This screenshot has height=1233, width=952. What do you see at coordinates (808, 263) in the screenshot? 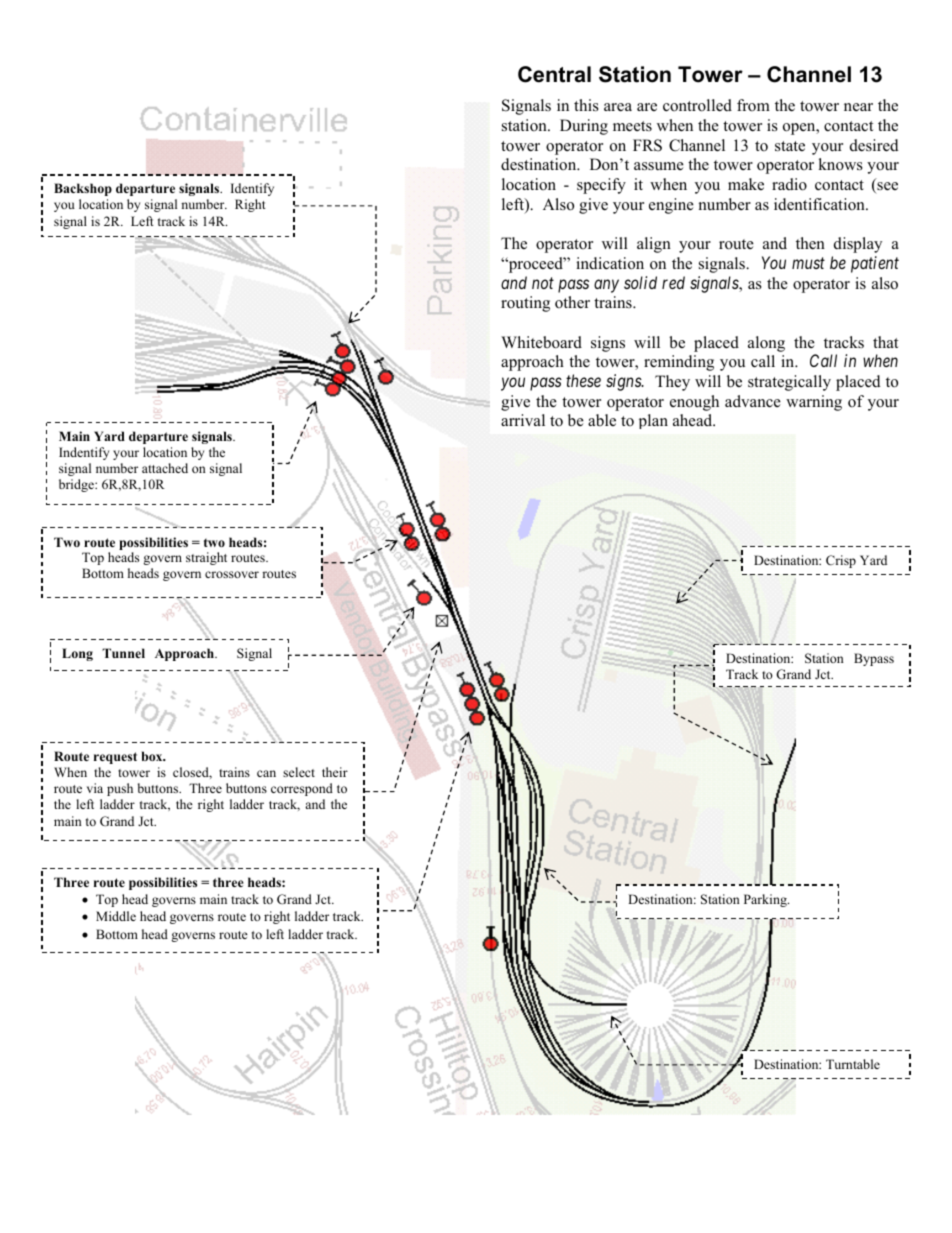
I see `must` at bounding box center [808, 263].
